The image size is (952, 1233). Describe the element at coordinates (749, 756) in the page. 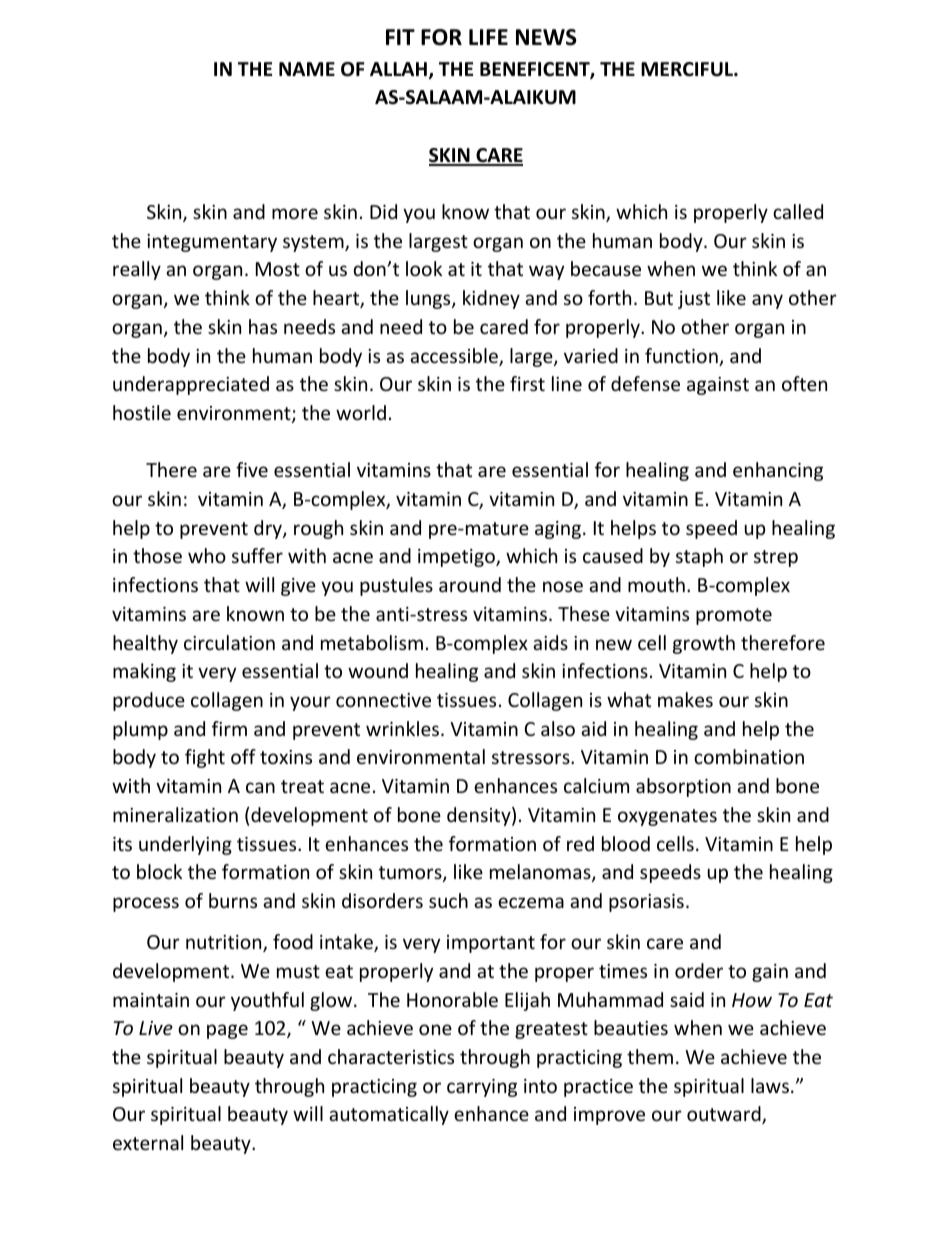

I see `combination` at that location.
